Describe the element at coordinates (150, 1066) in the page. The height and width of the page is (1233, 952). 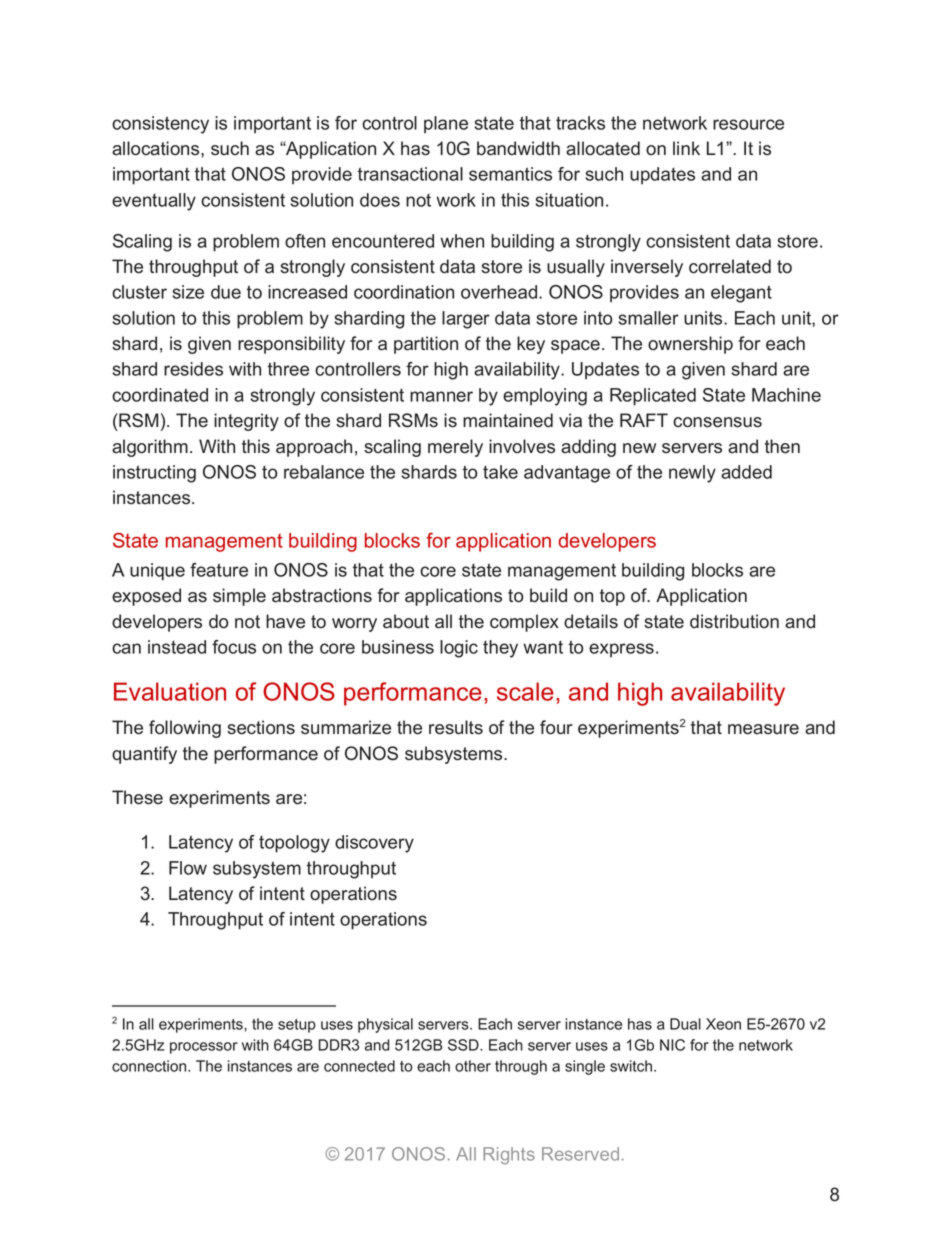
I see `connection` at that location.
